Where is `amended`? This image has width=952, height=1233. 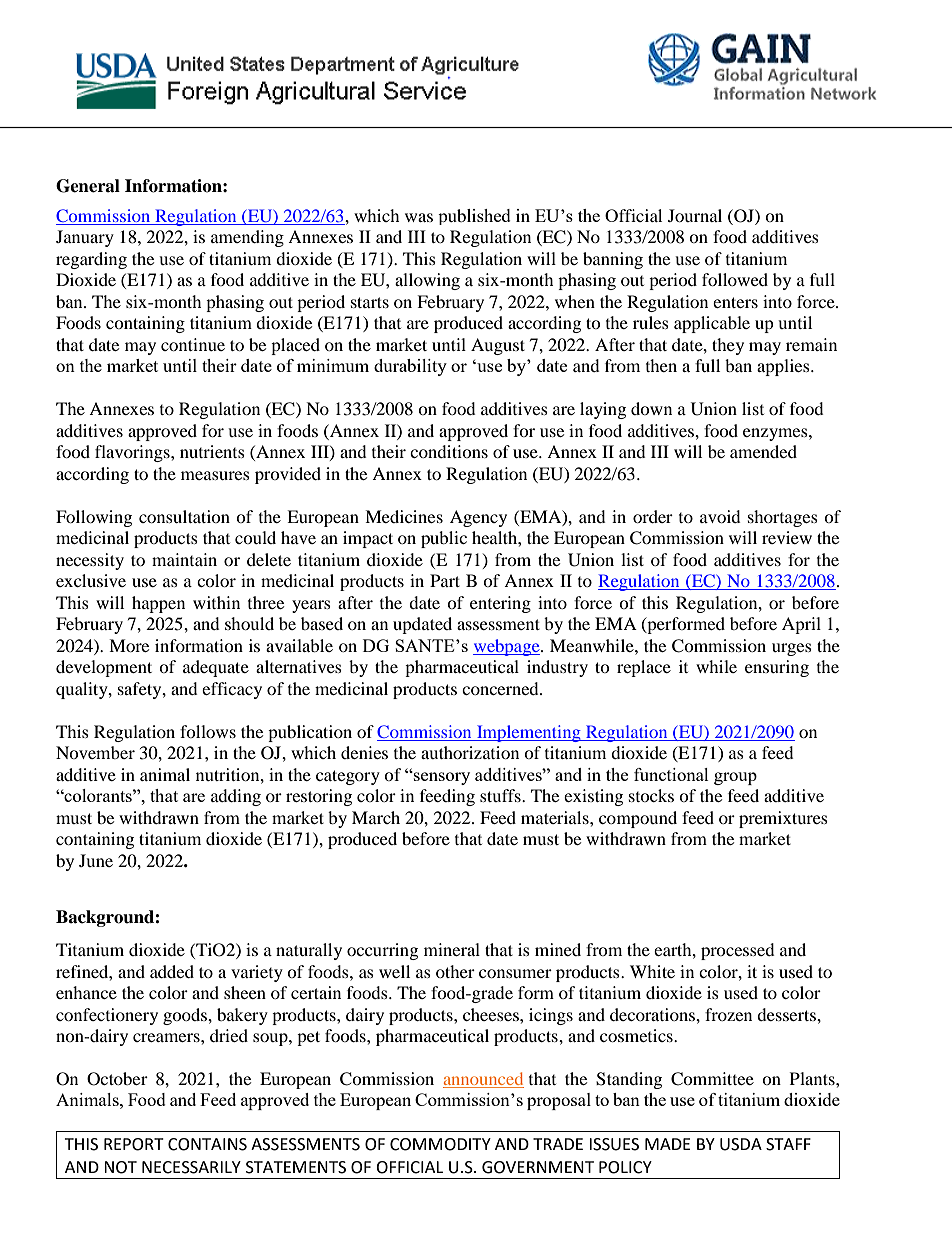 amended is located at coordinates (763, 451).
